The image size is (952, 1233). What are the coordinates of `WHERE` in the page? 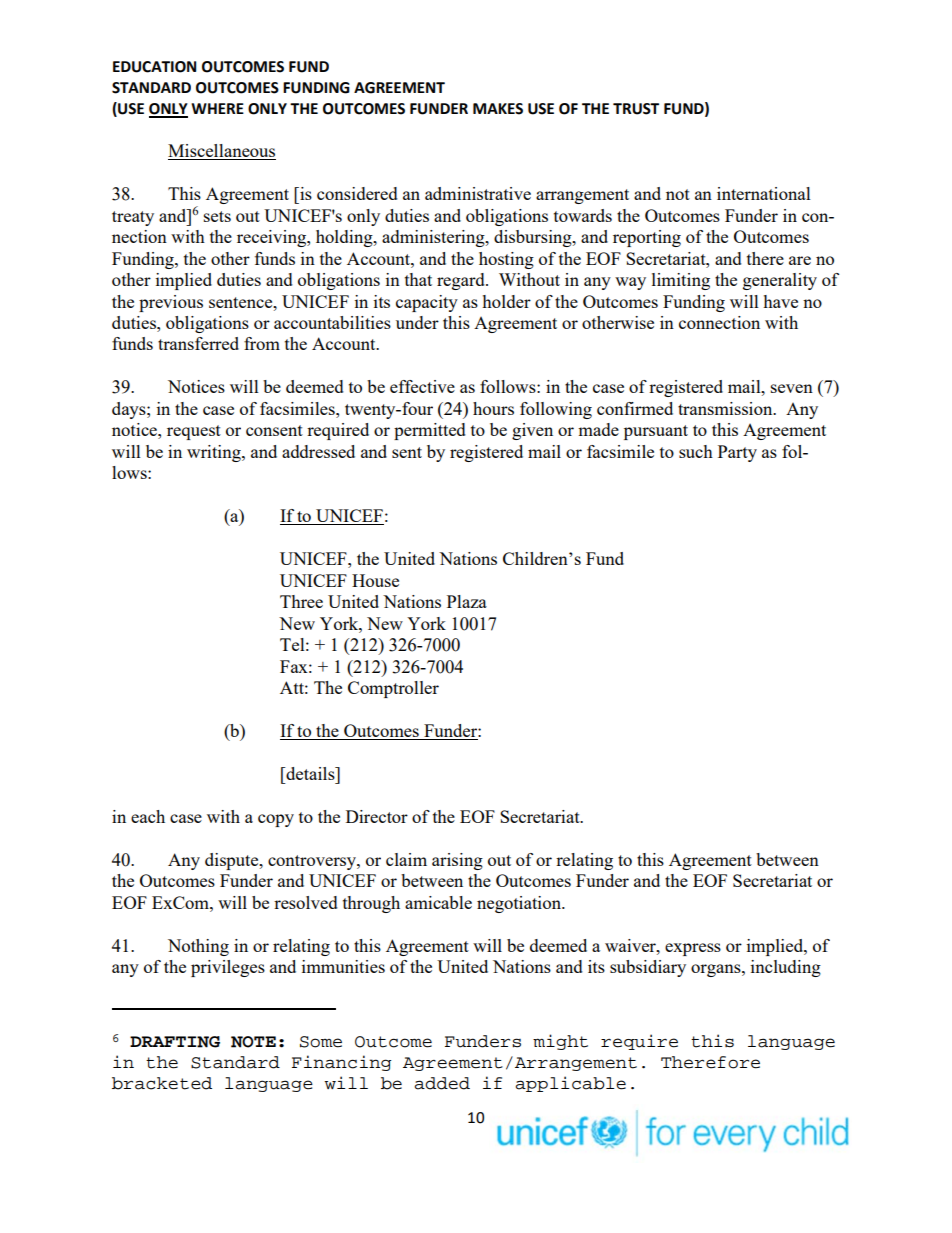 It's located at (217, 108).
